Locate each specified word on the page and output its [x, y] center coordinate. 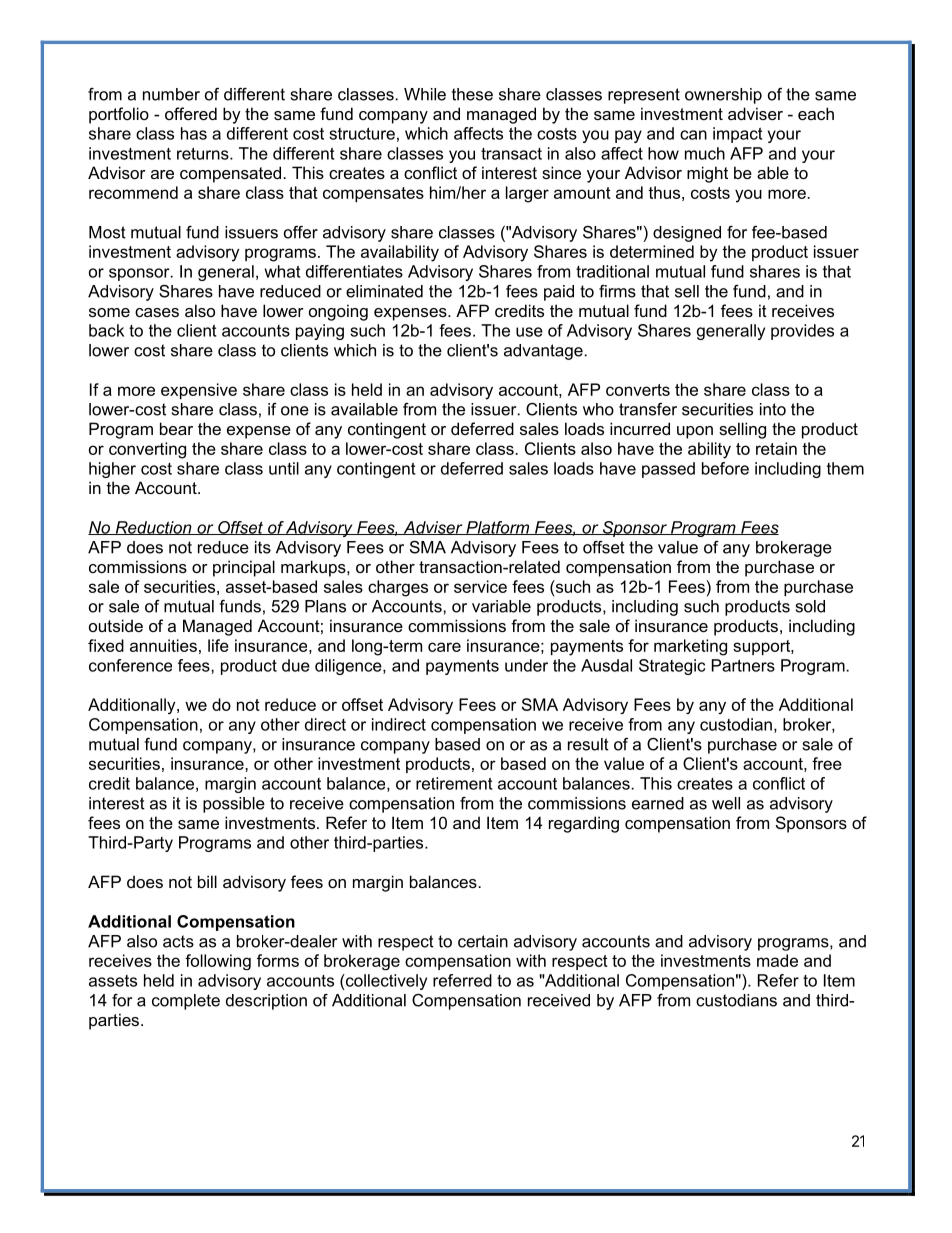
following [218, 962]
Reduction [153, 528]
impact [737, 135]
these [472, 94]
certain [483, 941]
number [171, 94]
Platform [498, 528]
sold [810, 606]
